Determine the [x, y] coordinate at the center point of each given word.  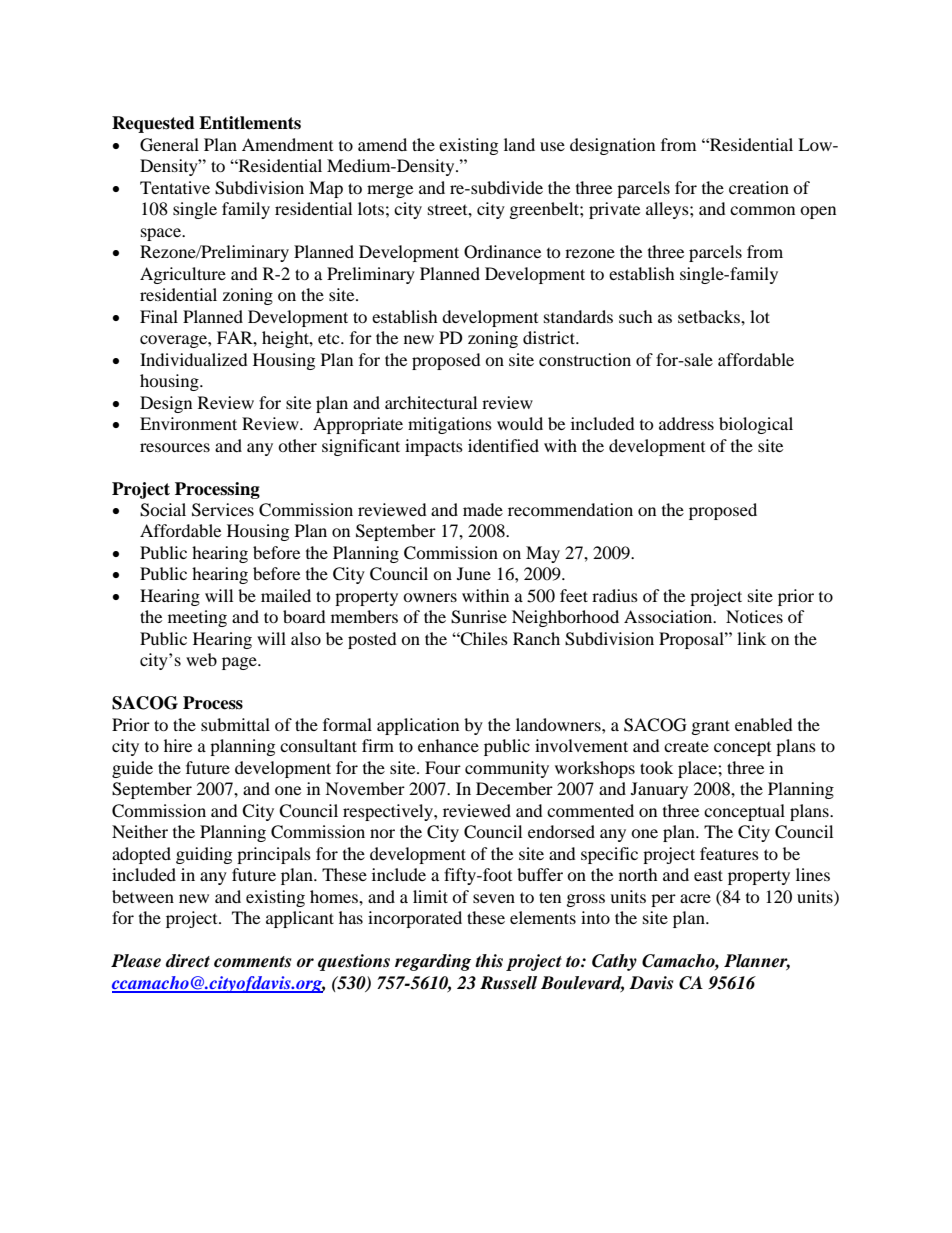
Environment [188, 423]
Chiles [483, 639]
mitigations [450, 425]
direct [188, 961]
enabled [764, 724]
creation [759, 187]
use [552, 146]
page [240, 663]
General [169, 145]
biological [756, 425]
